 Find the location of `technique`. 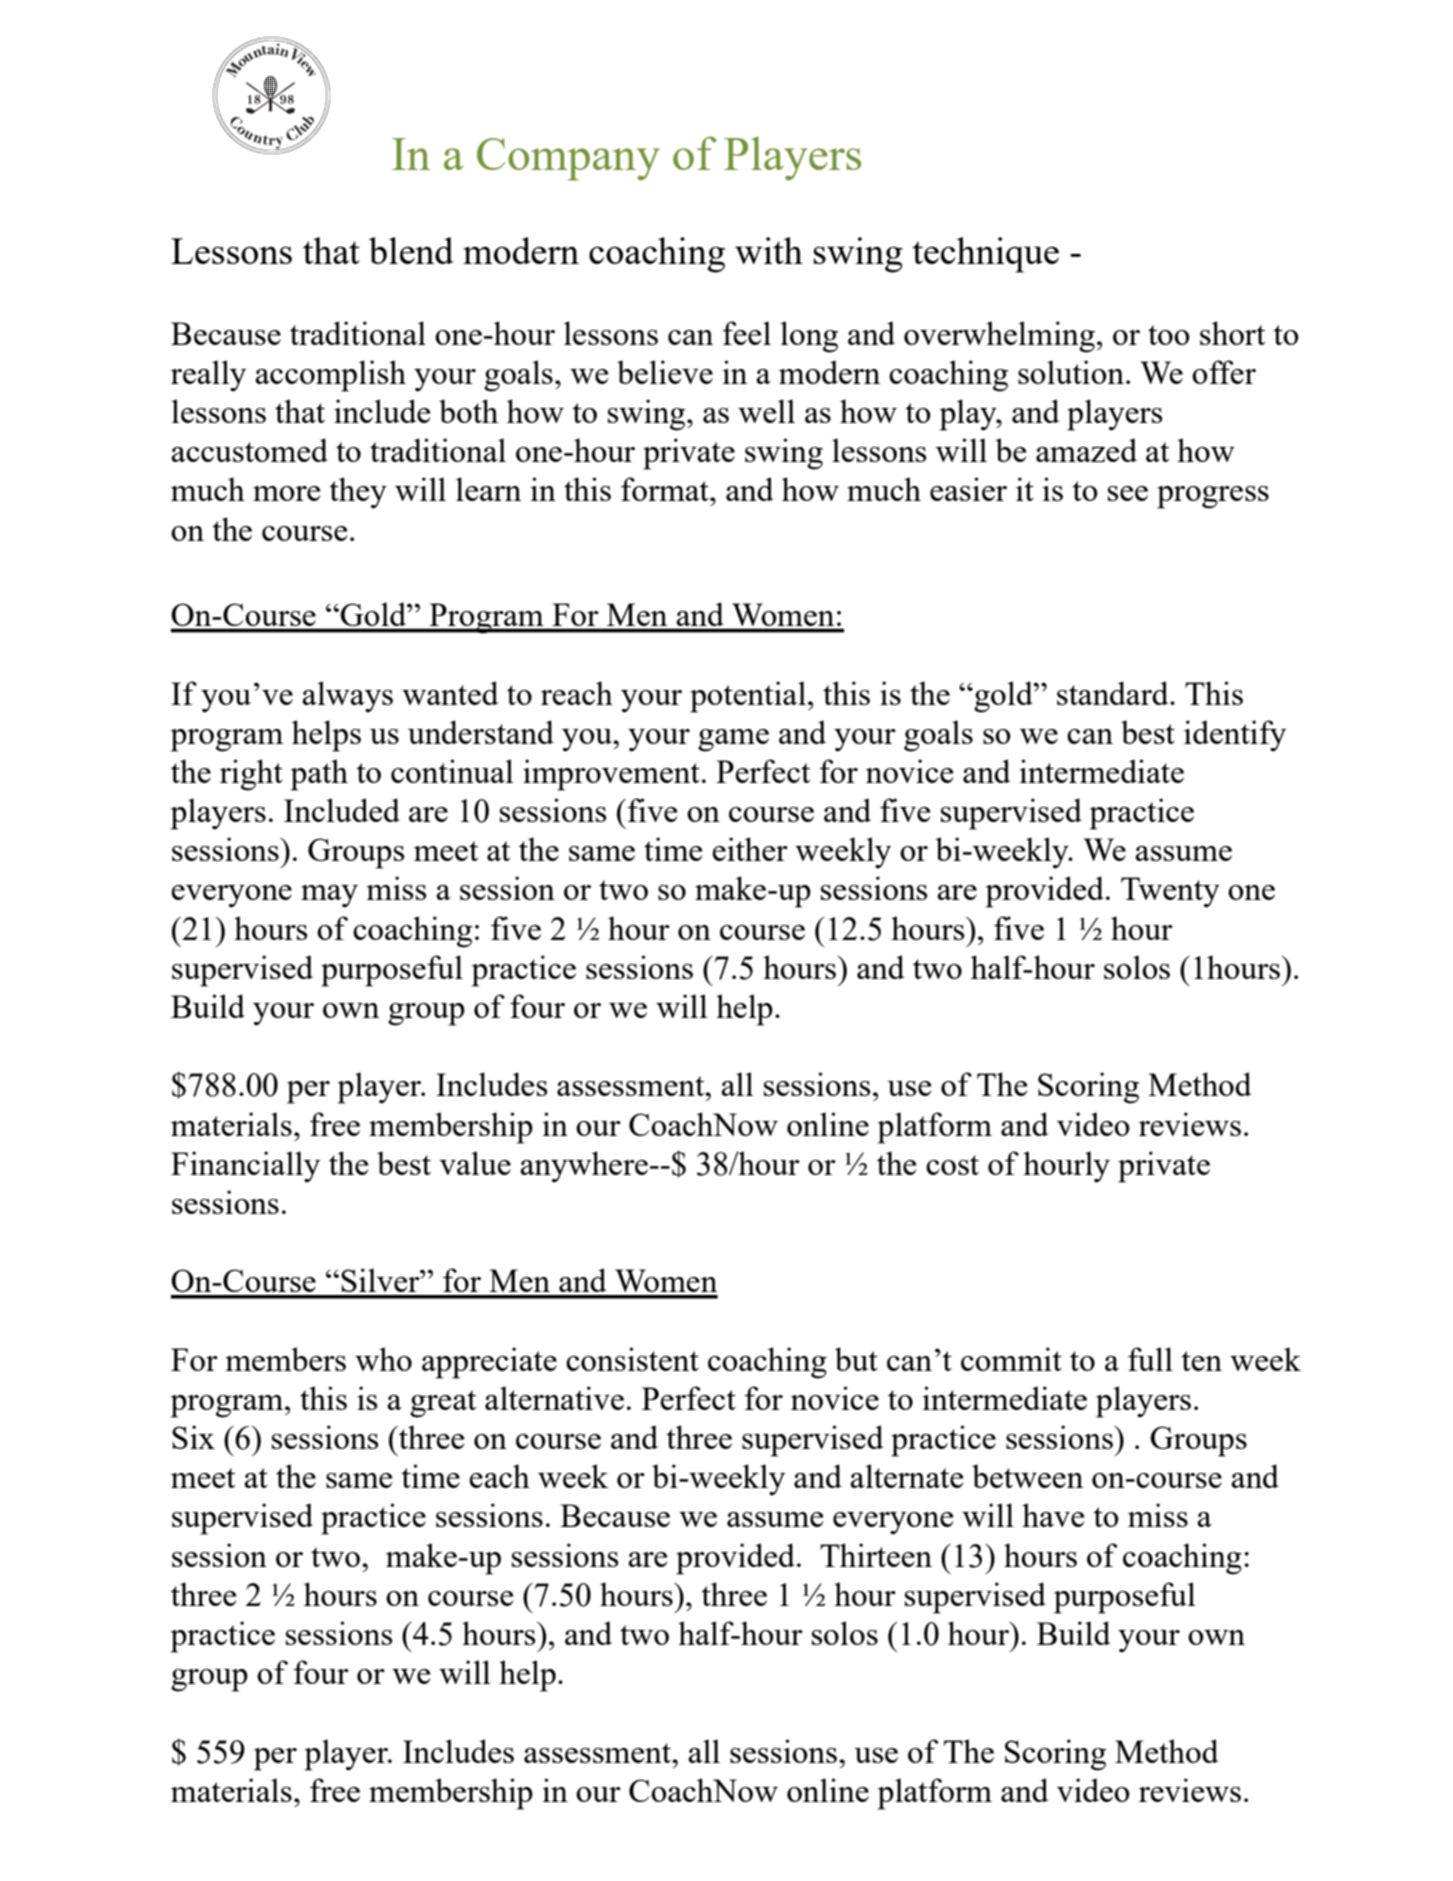

technique is located at coordinates (985, 255).
